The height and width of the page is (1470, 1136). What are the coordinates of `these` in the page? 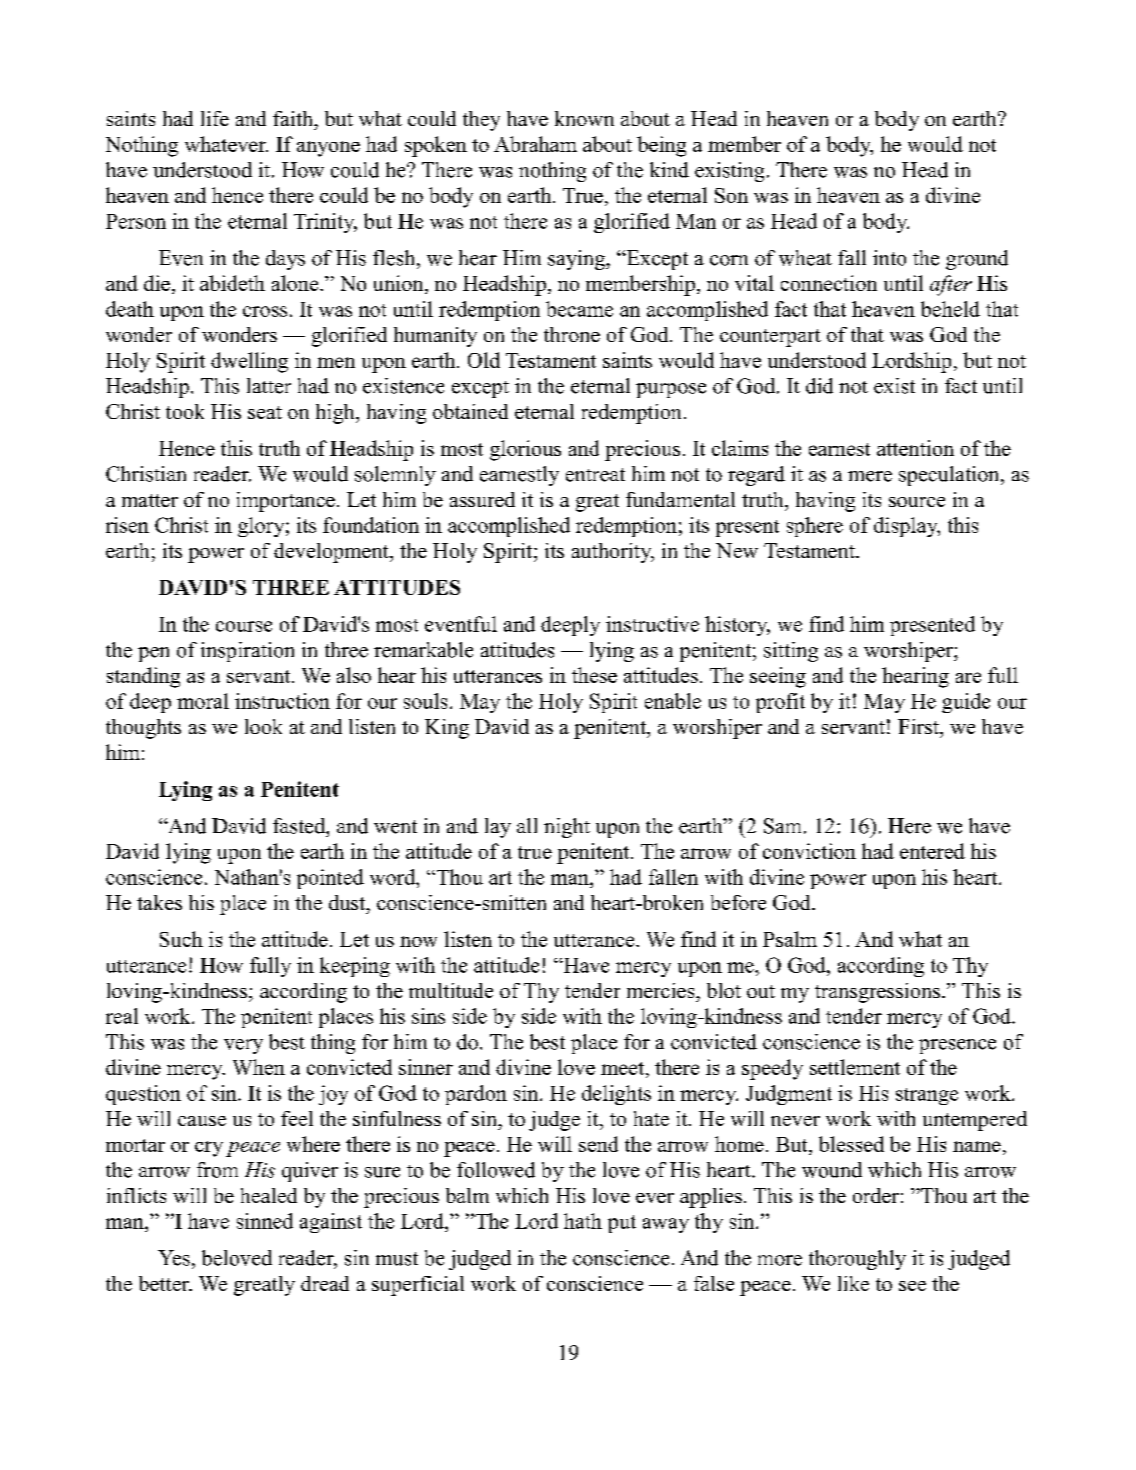 It's located at (594, 675).
